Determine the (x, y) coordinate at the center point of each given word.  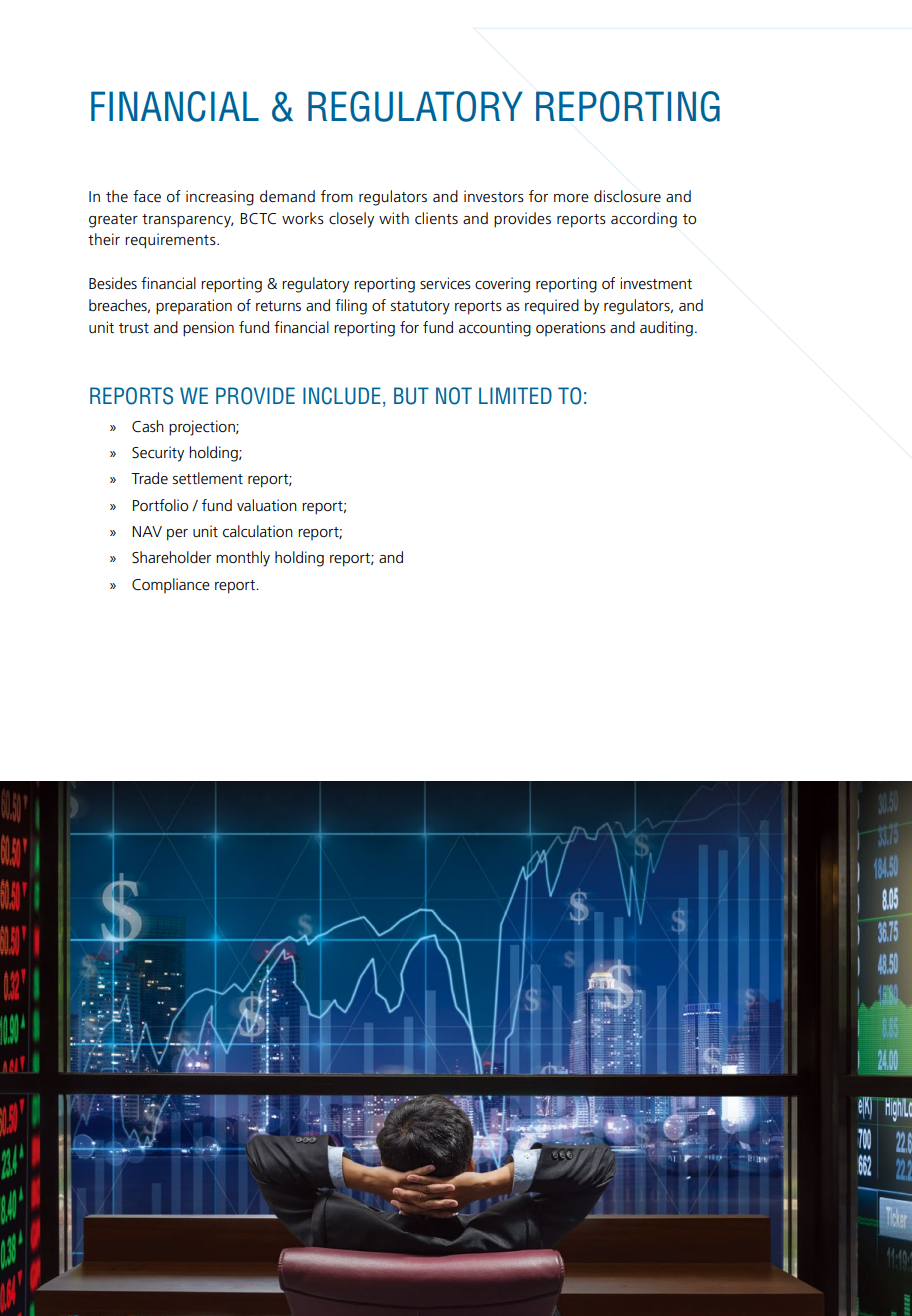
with (394, 218)
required (552, 306)
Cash (148, 426)
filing (351, 307)
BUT (411, 396)
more (571, 198)
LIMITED (515, 395)
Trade (149, 478)
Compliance (171, 585)
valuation (267, 505)
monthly (243, 559)
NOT (454, 396)
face (147, 196)
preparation (194, 307)
